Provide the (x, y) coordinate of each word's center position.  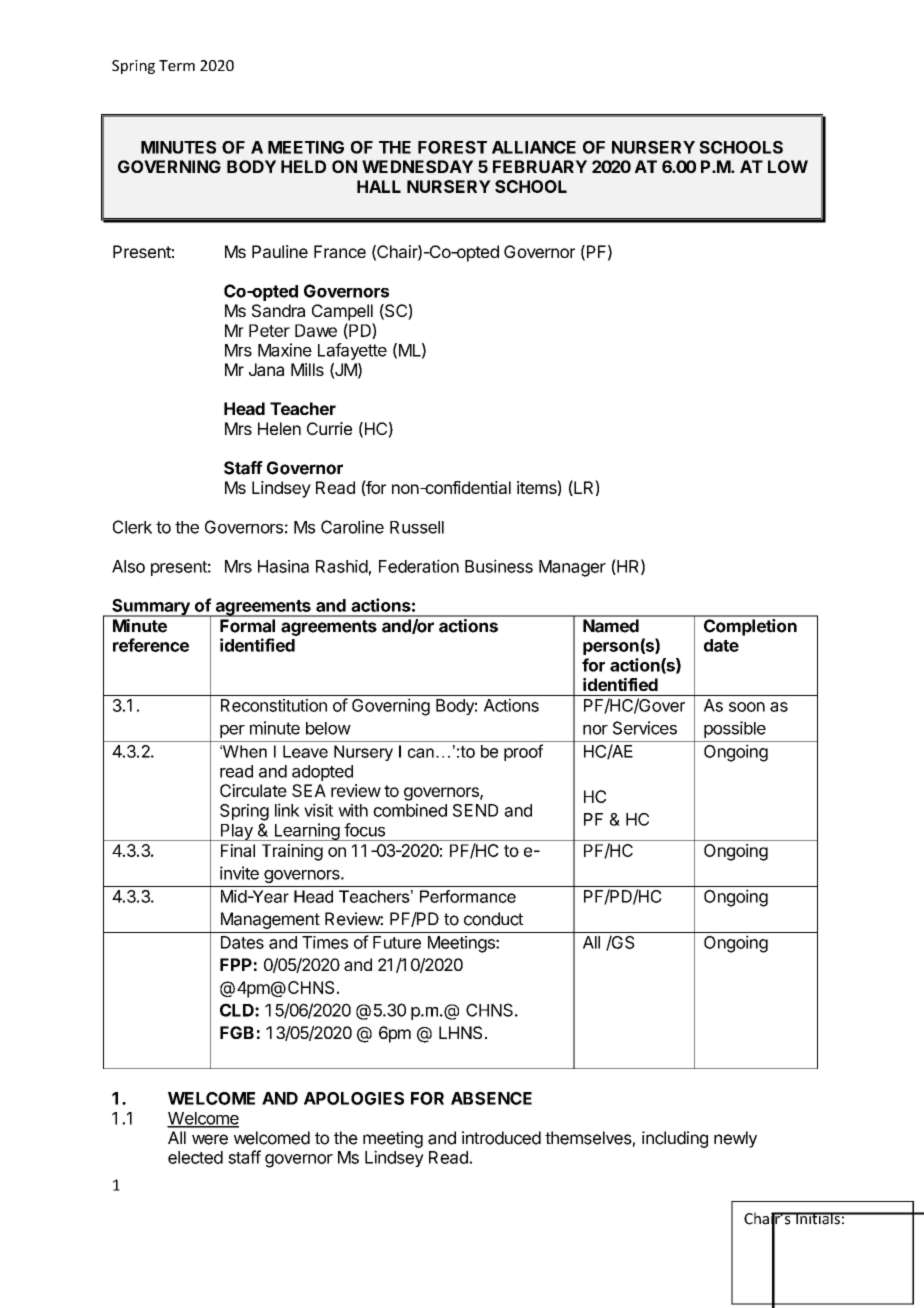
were (210, 1139)
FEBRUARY (540, 166)
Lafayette (352, 351)
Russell (417, 527)
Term (177, 65)
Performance (468, 896)
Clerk (132, 527)
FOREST (452, 147)
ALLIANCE (534, 147)
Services (645, 728)
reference (151, 645)
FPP (236, 964)
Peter (269, 330)
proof (523, 752)
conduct (494, 919)
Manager (572, 568)
